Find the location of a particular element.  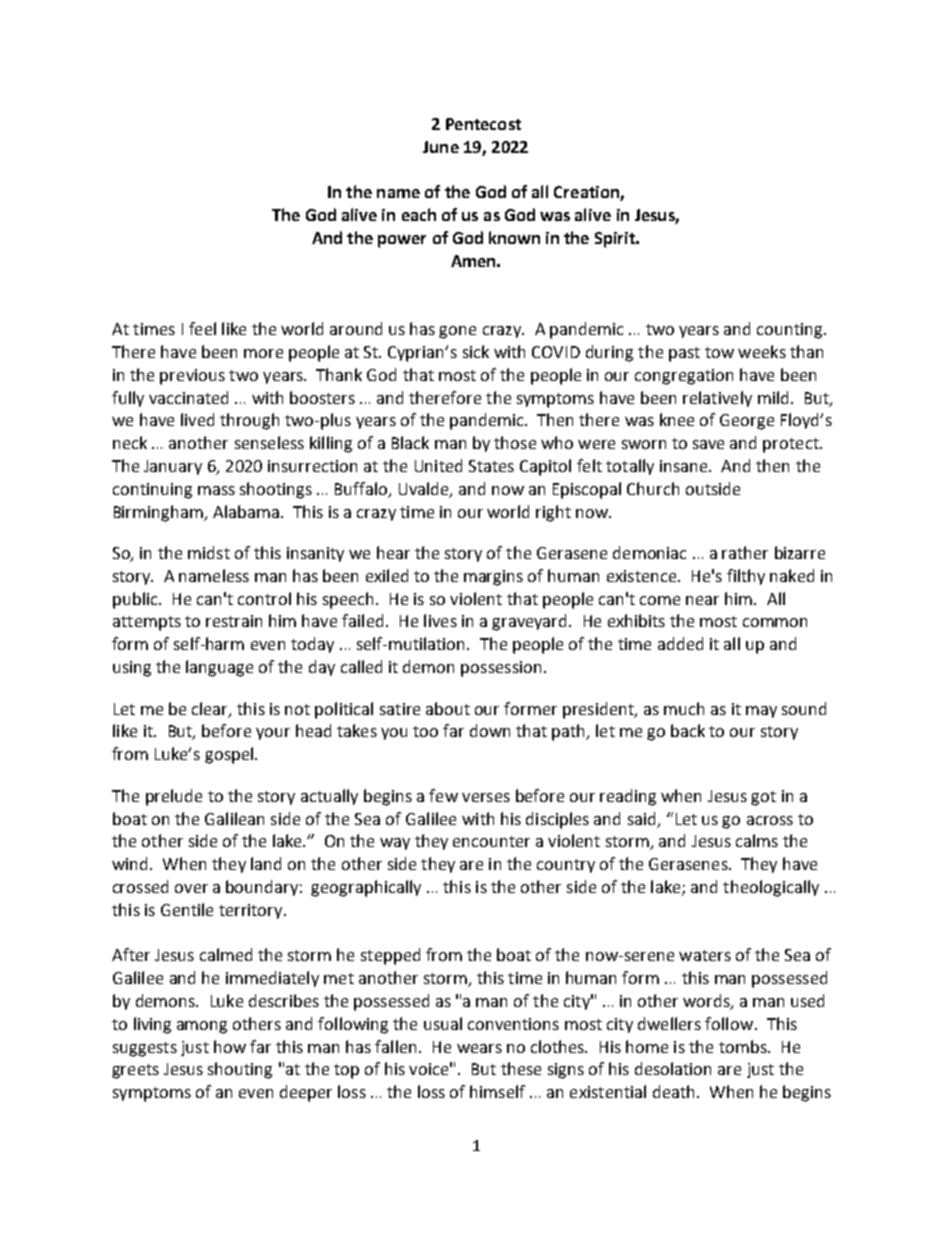

sick is located at coordinates (476, 351).
